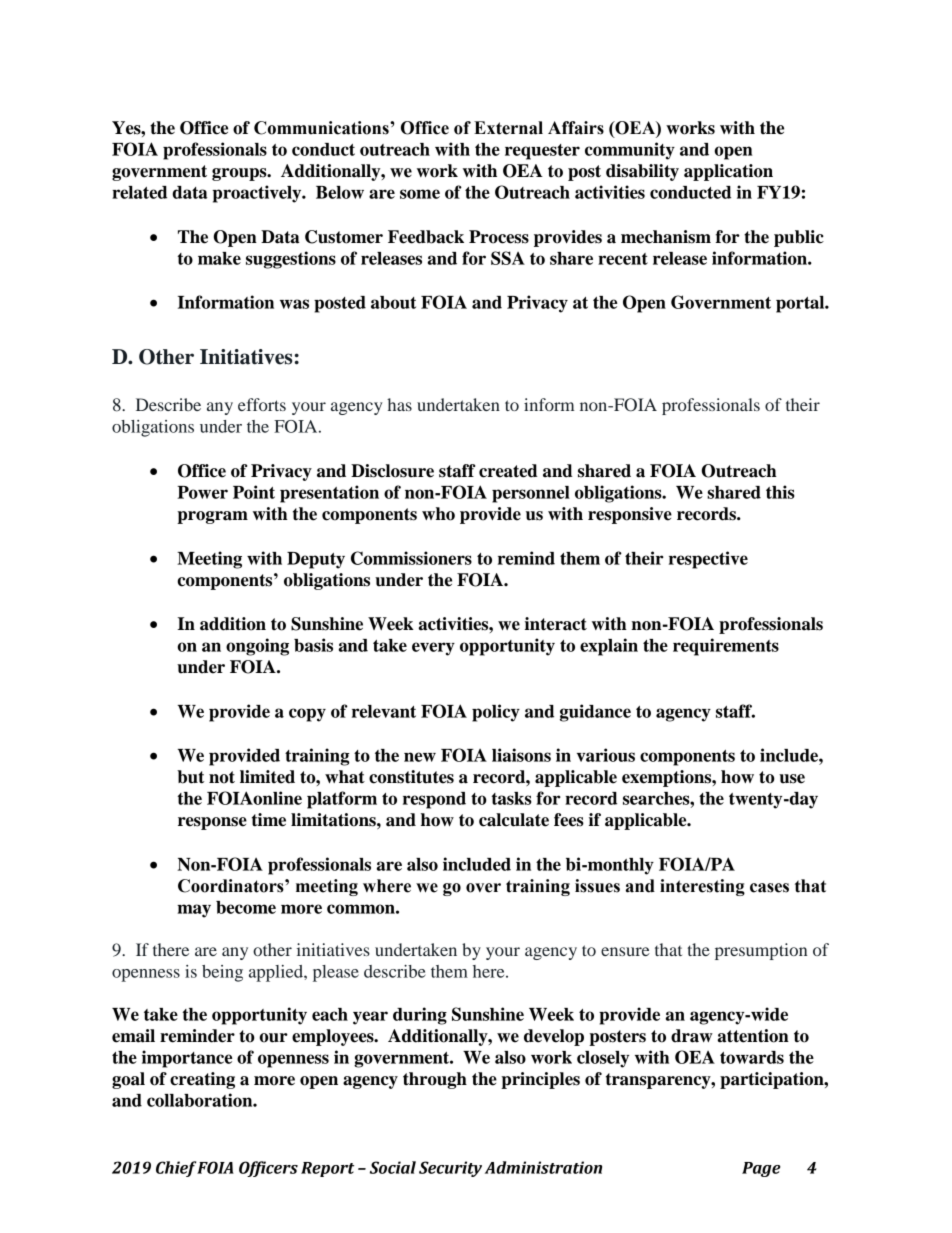 This page has height=1233, width=952. Describe the element at coordinates (438, 514) in the page. I see `who` at that location.
